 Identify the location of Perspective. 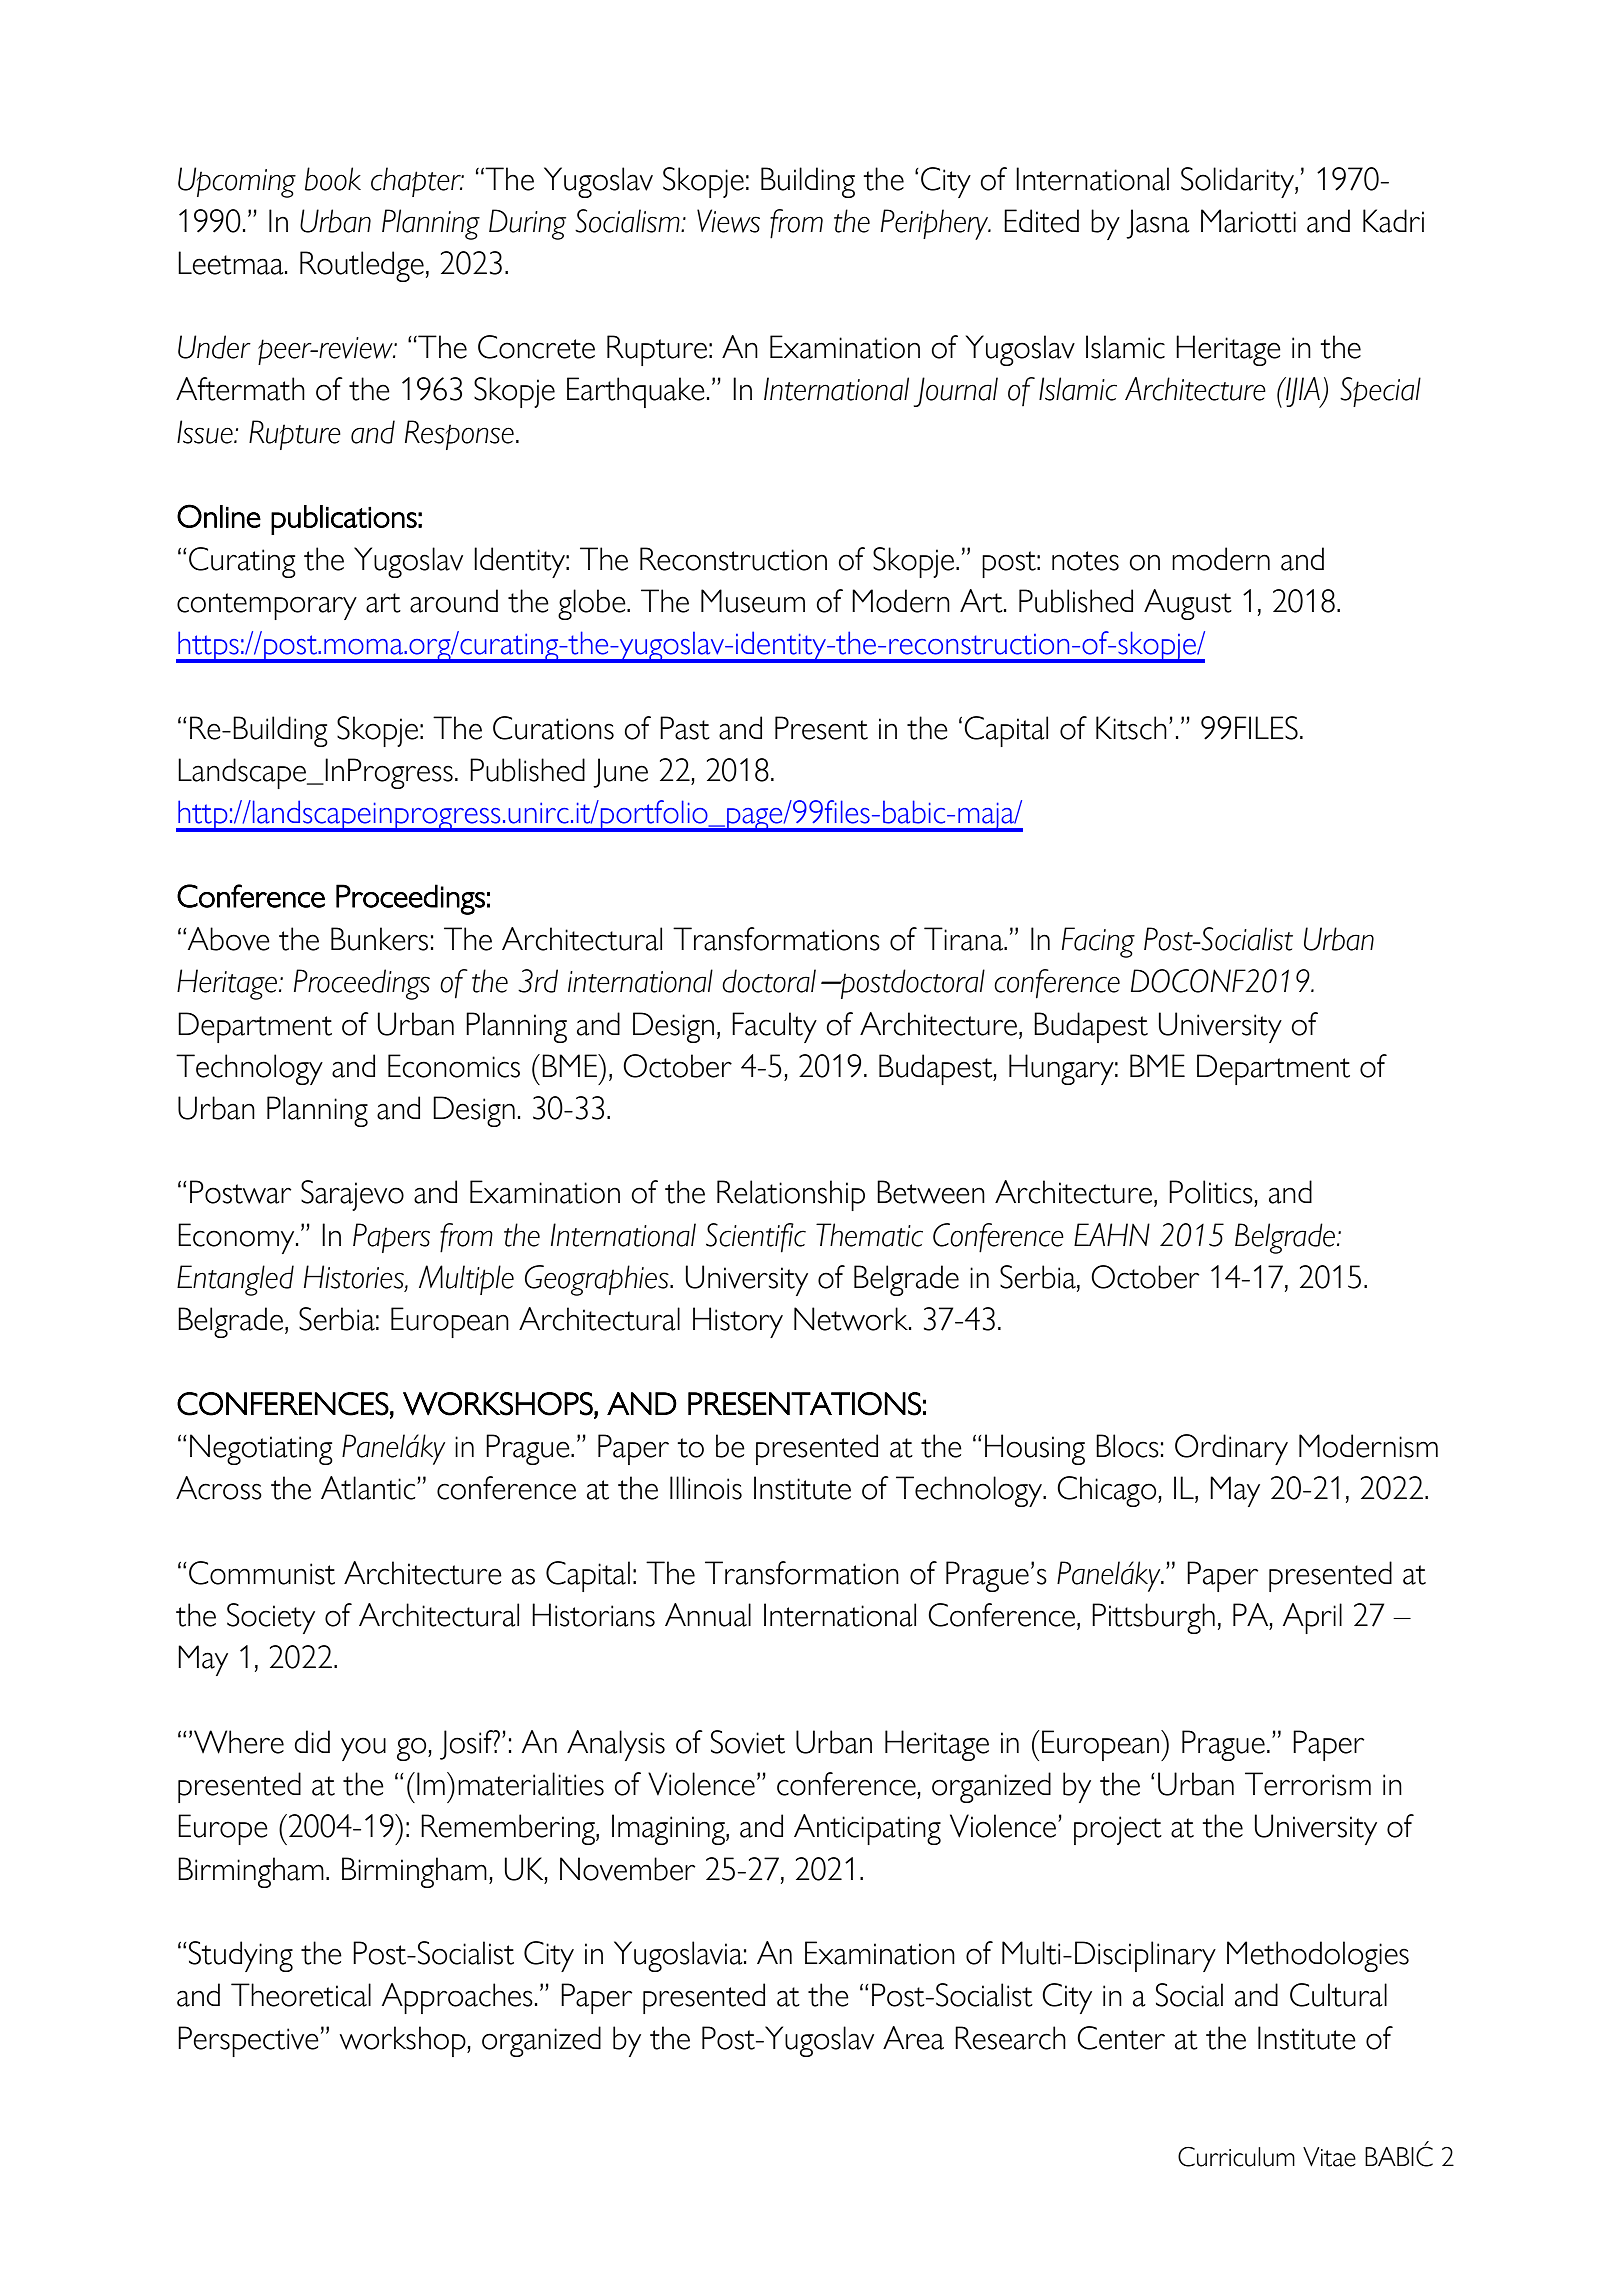
(248, 2041).
